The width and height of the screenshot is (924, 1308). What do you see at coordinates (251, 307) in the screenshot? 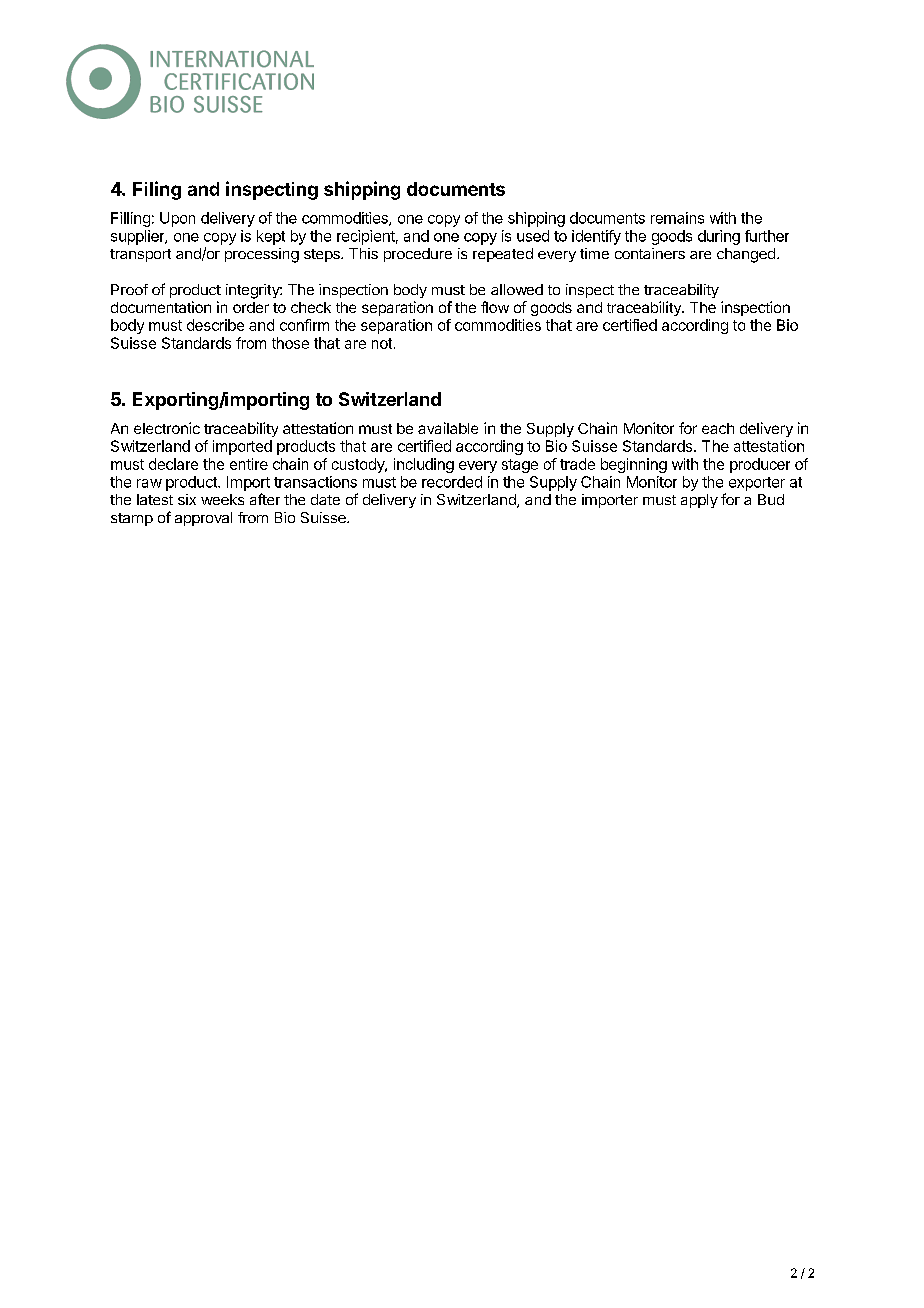
I see `order` at bounding box center [251, 307].
